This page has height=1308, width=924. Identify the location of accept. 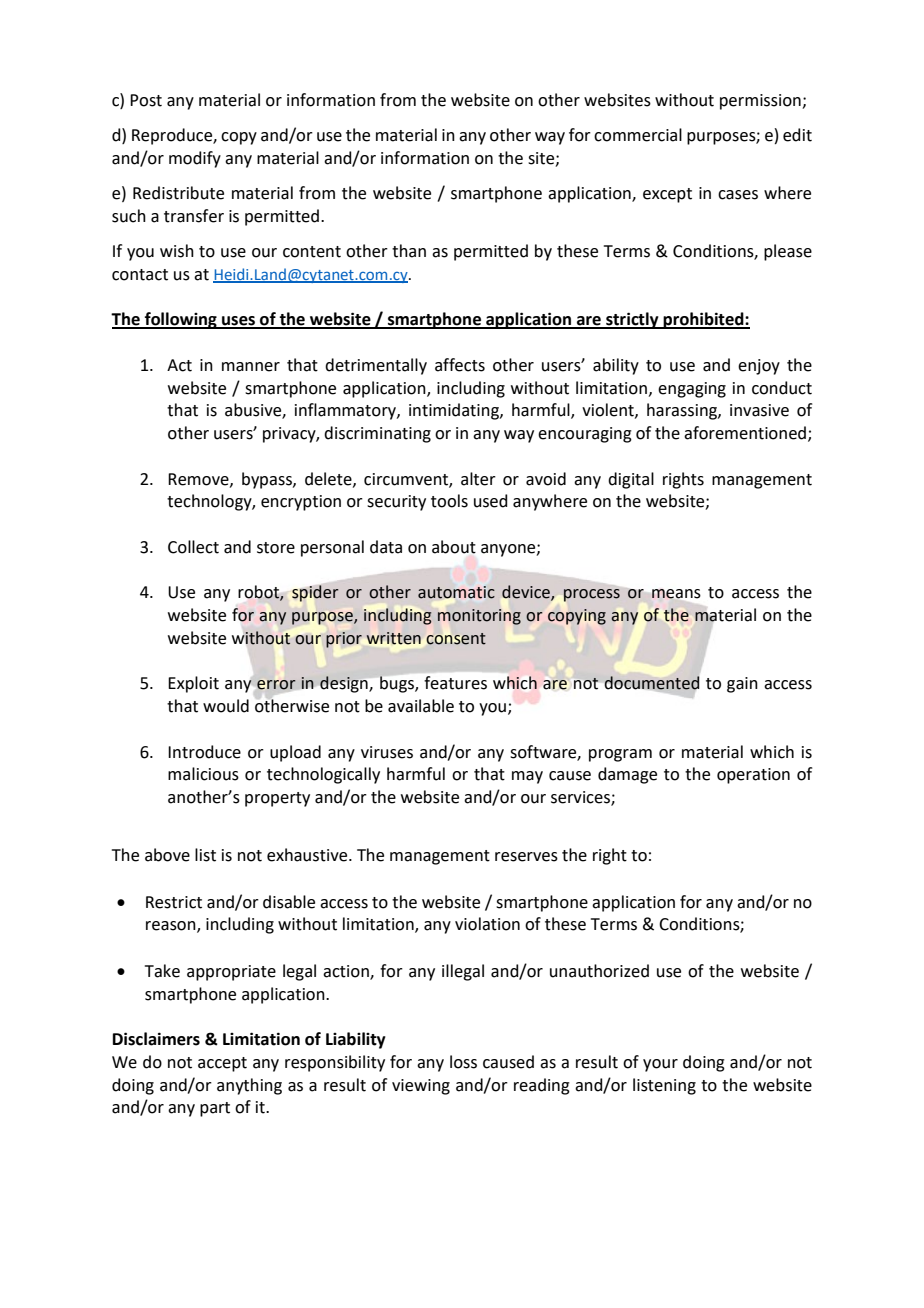
(222, 1064).
